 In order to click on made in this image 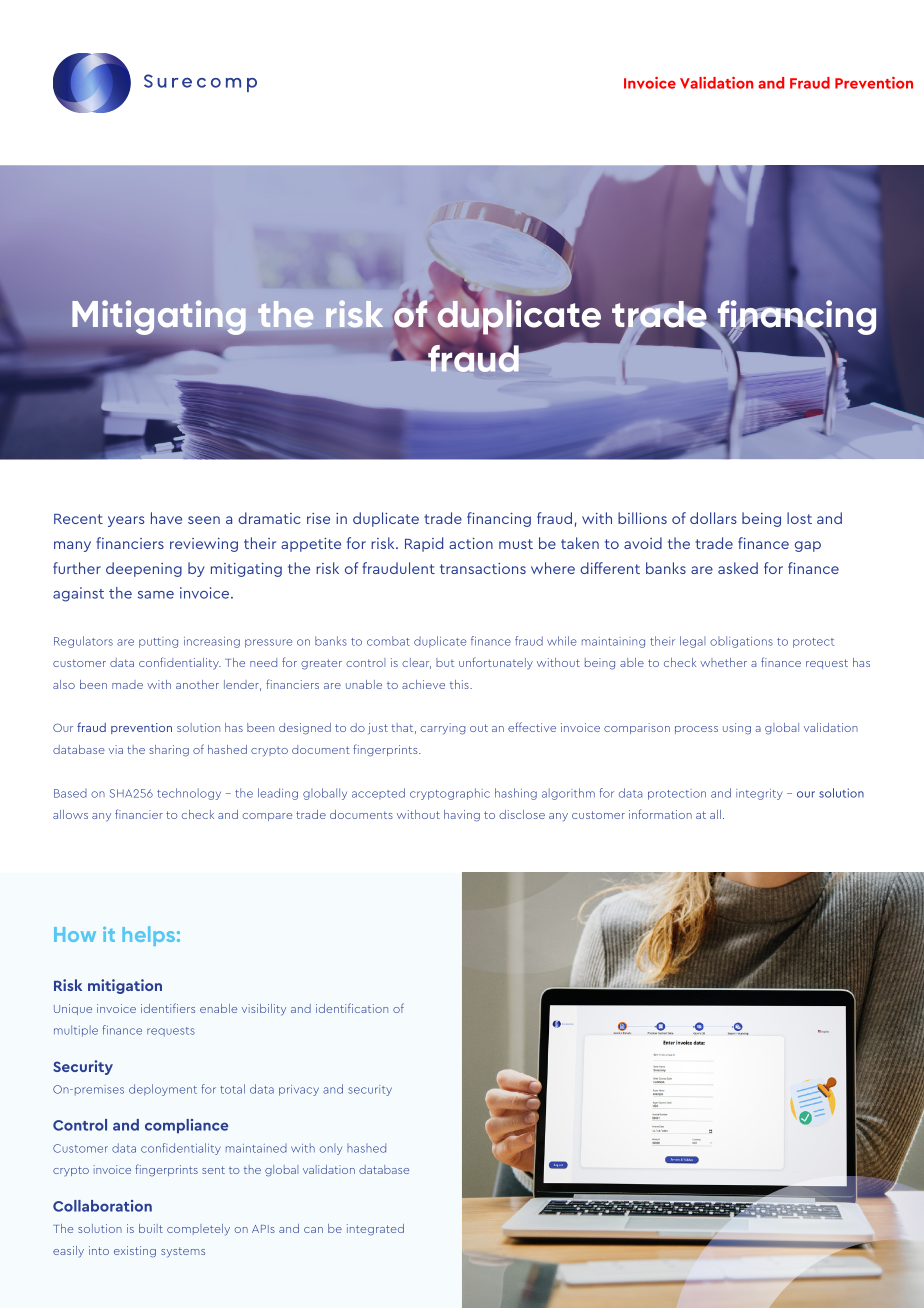, I will do `click(127, 684)`.
